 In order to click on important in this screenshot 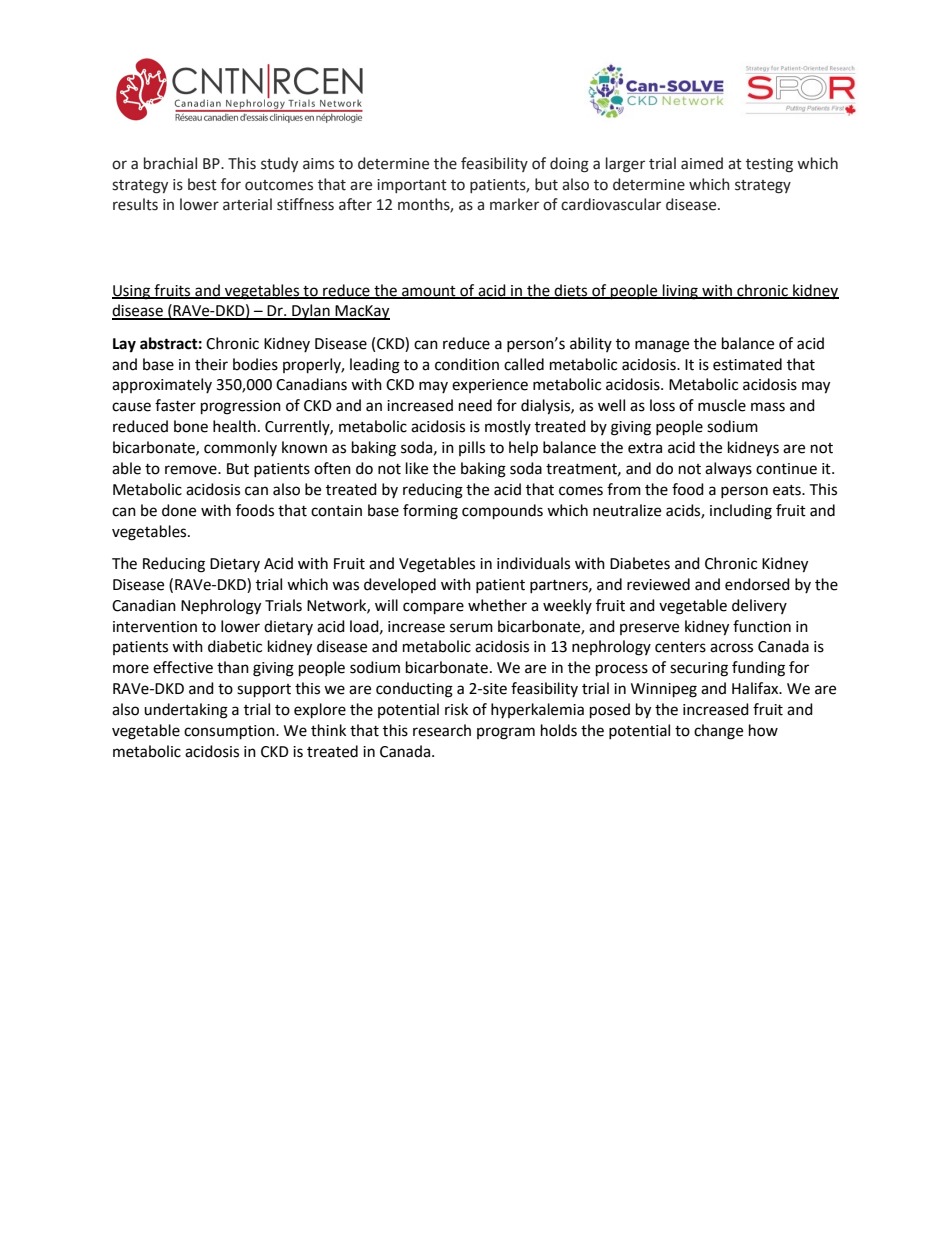, I will do `click(412, 186)`.
